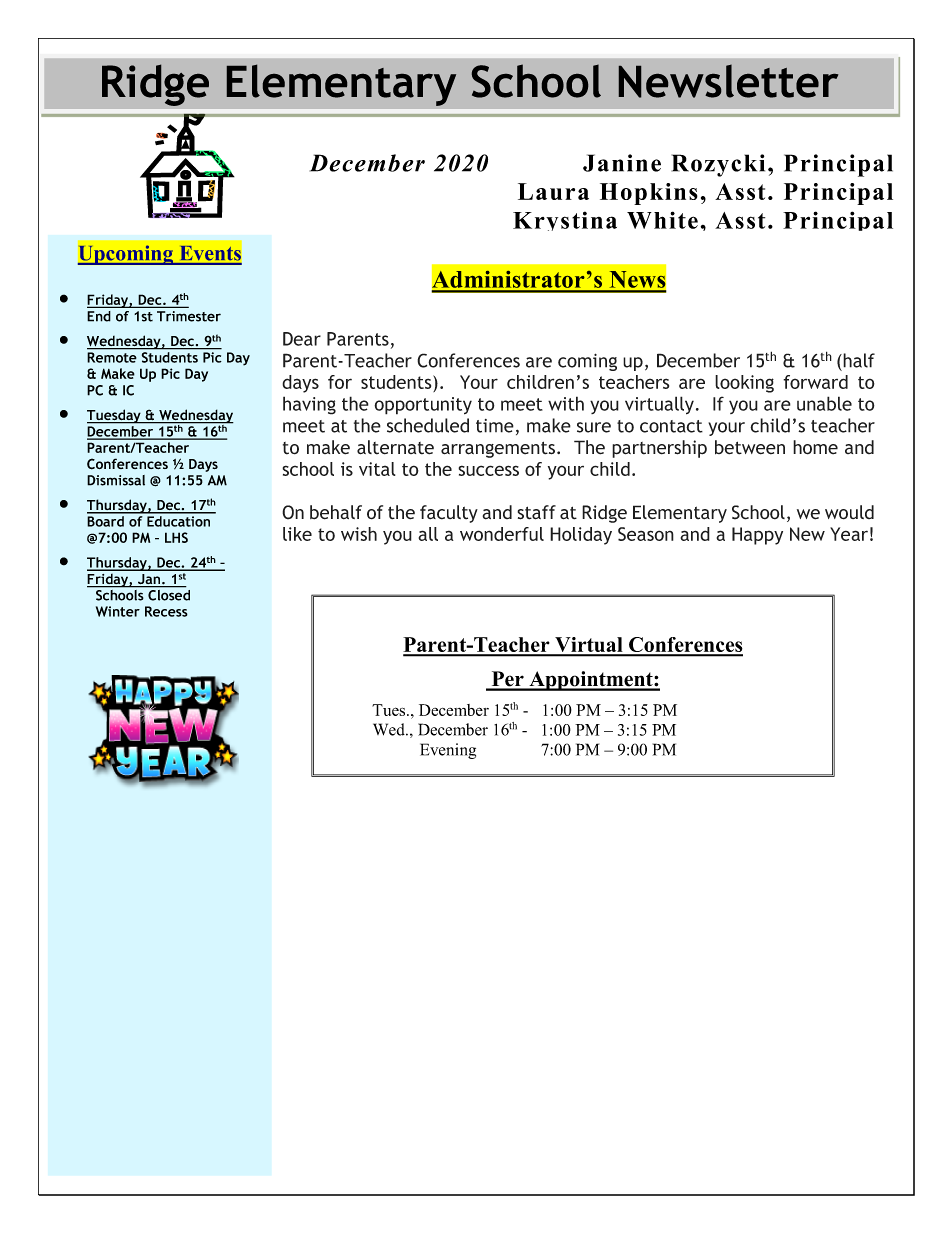 The image size is (952, 1233). I want to click on Happy, so click(757, 536).
